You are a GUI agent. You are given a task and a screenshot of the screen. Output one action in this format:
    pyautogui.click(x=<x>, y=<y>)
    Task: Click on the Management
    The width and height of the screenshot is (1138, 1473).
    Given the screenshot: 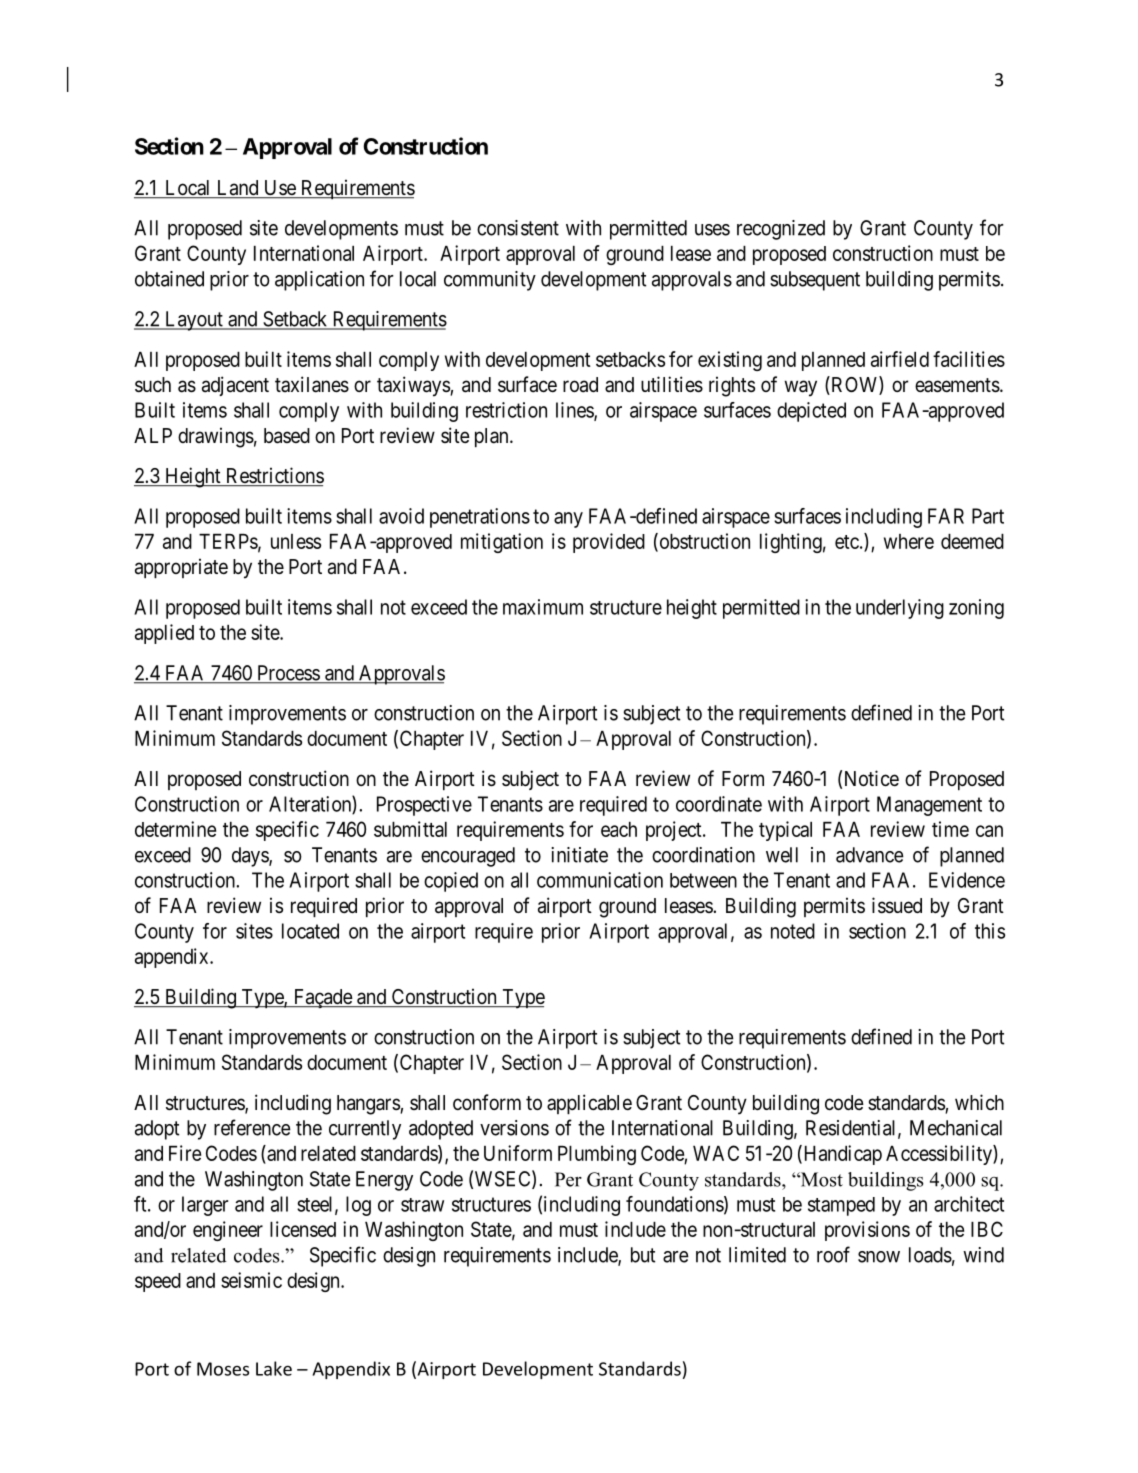 What is the action you would take?
    pyautogui.click(x=929, y=806)
